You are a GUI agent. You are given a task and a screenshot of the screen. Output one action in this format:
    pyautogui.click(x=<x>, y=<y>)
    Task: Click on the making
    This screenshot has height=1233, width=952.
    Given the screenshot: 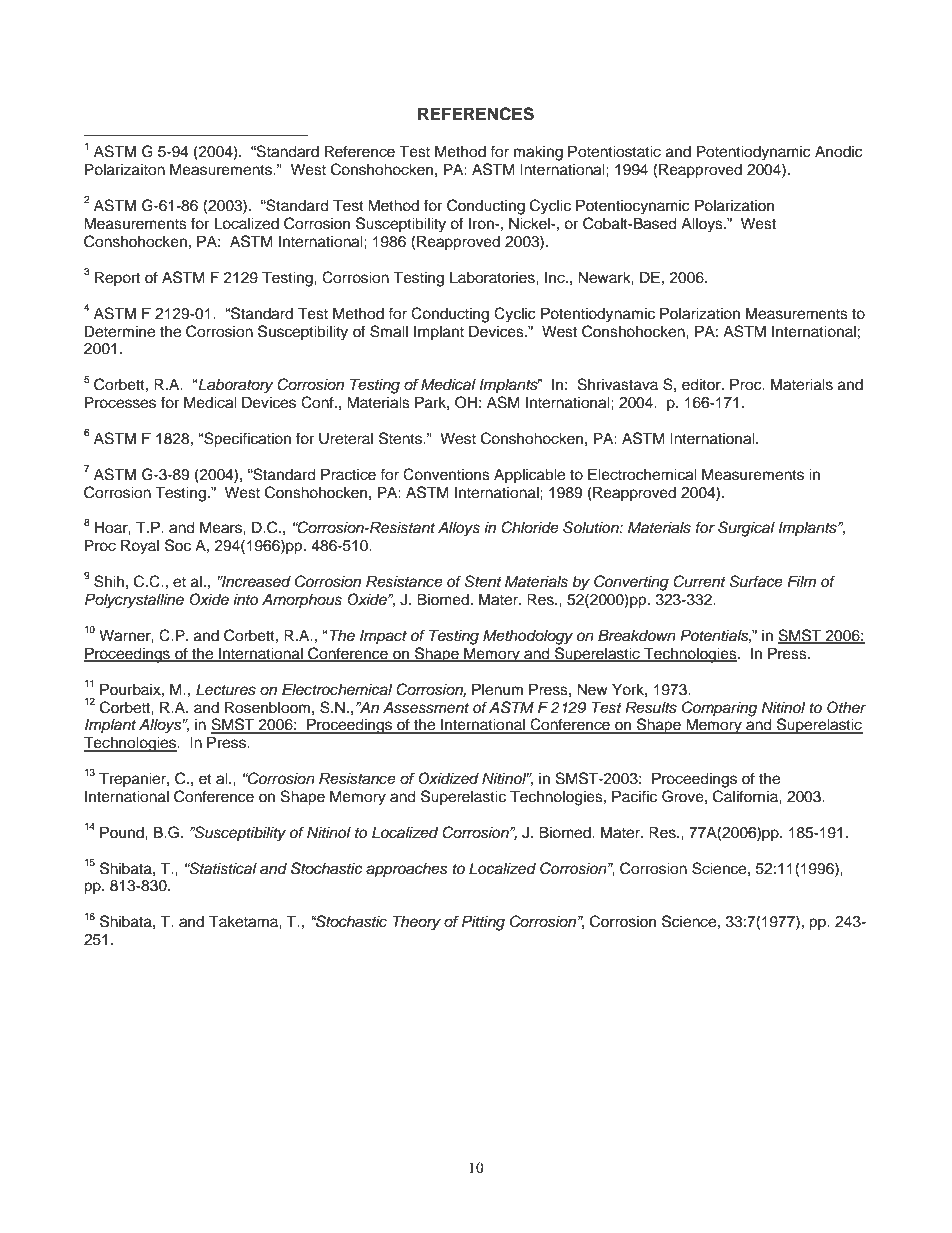 What is the action you would take?
    pyautogui.click(x=538, y=153)
